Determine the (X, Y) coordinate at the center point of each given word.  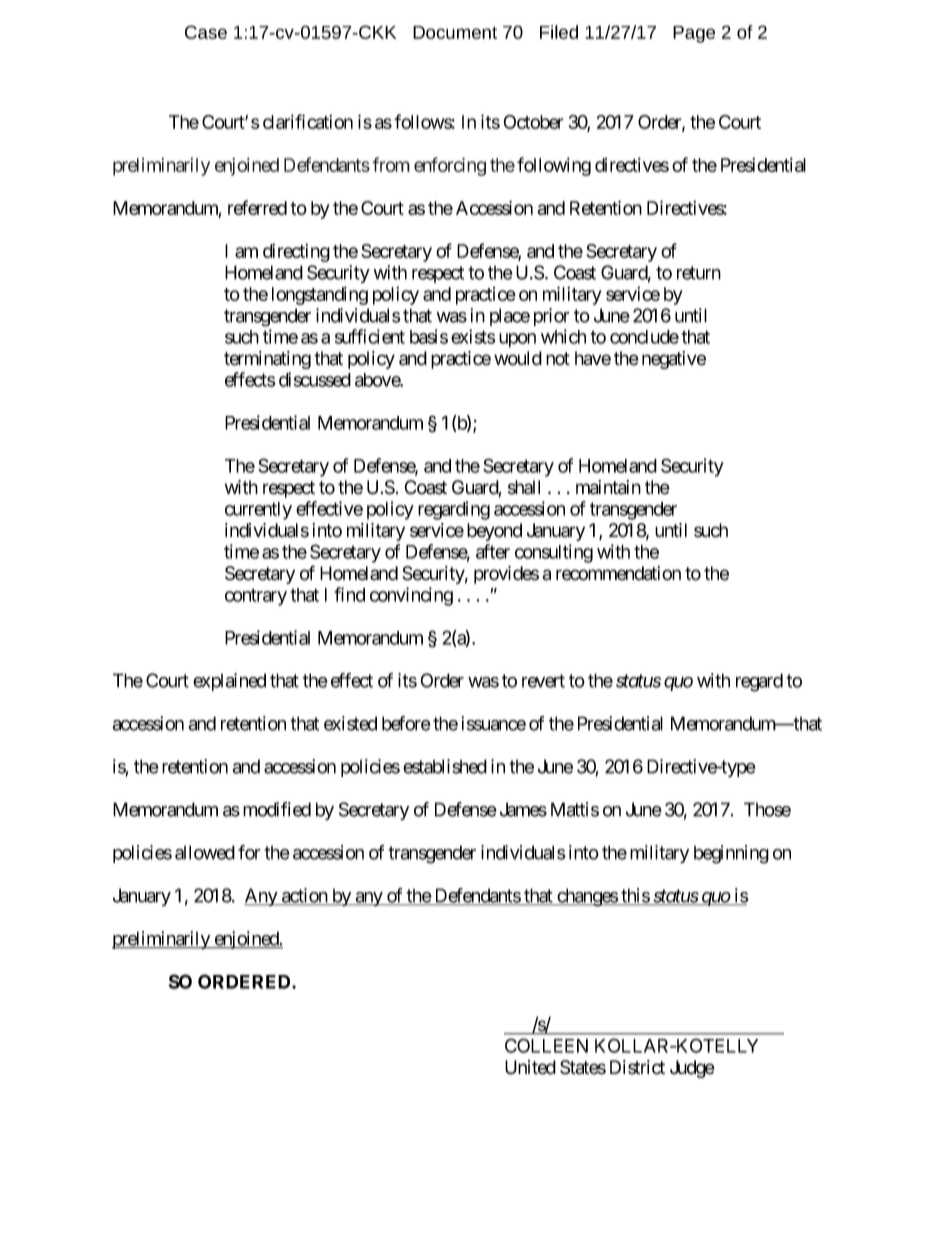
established (445, 766)
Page (694, 34)
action (304, 896)
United (530, 1067)
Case (206, 32)
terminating (267, 360)
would (518, 358)
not (558, 359)
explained (229, 682)
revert (543, 681)
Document (455, 32)
